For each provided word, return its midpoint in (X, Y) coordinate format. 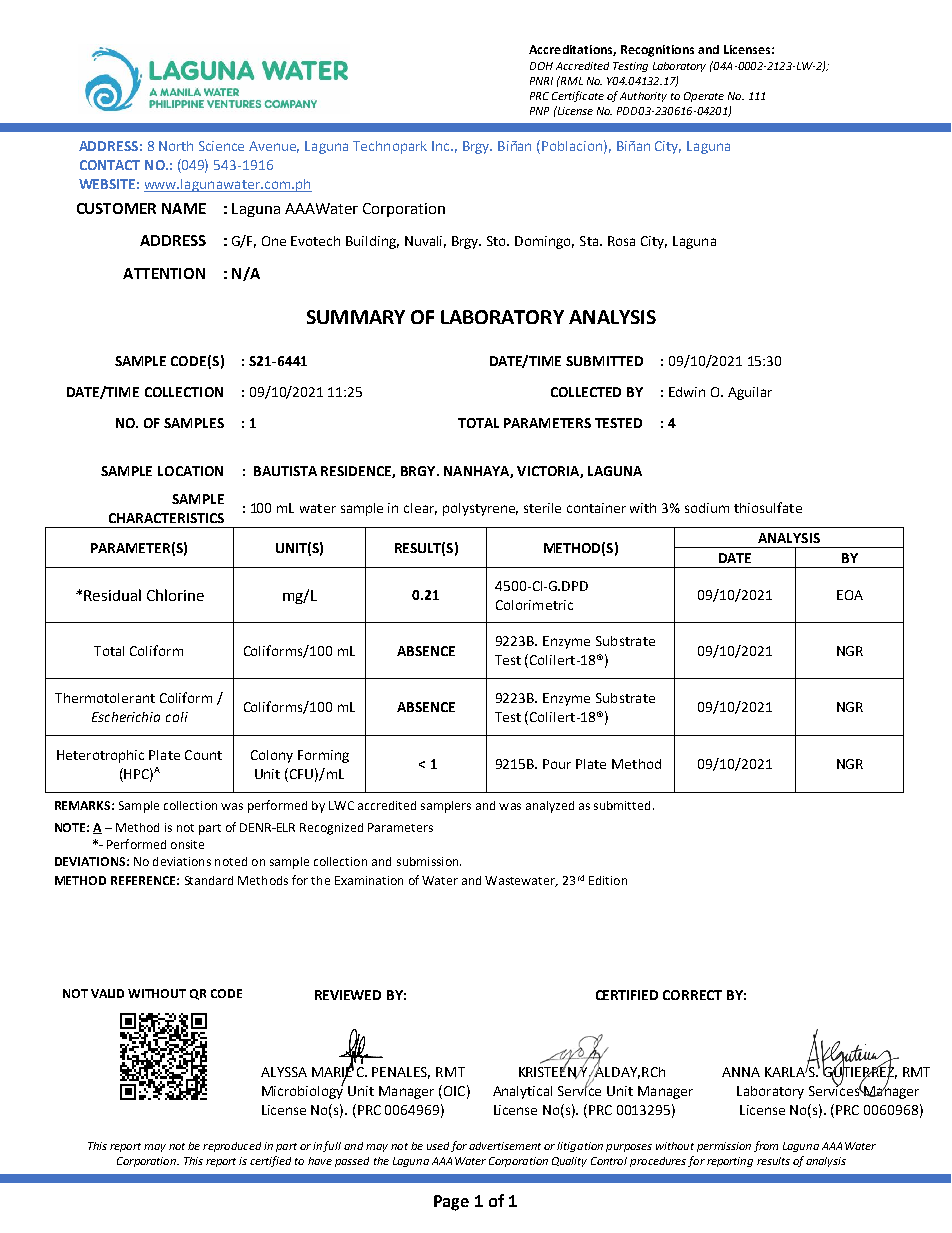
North (176, 146)
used (438, 1146)
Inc (442, 146)
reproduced (232, 1147)
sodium (707, 508)
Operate (704, 97)
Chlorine (175, 595)
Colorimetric (534, 605)
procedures (658, 1162)
